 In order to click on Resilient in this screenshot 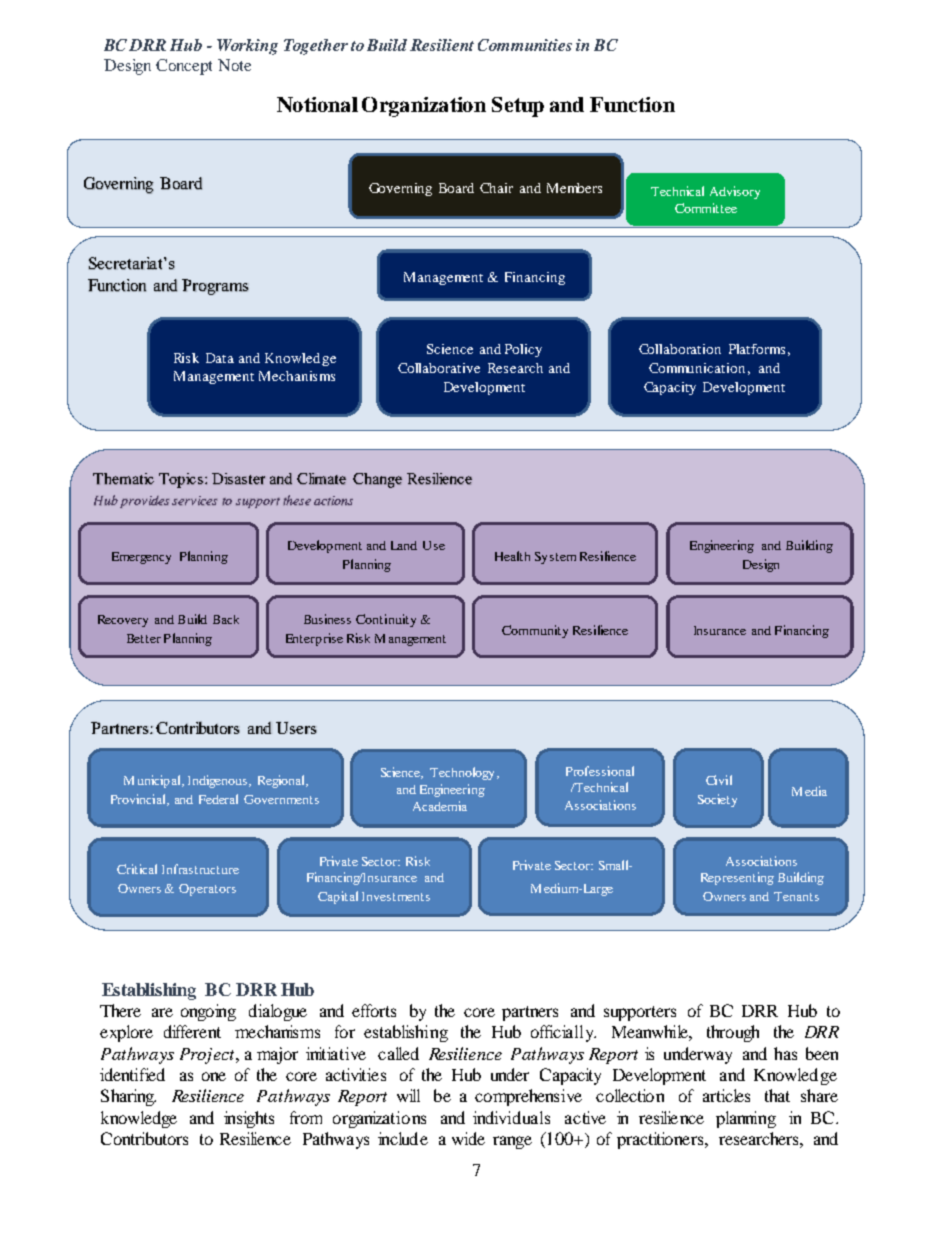, I will do `click(442, 45)`.
